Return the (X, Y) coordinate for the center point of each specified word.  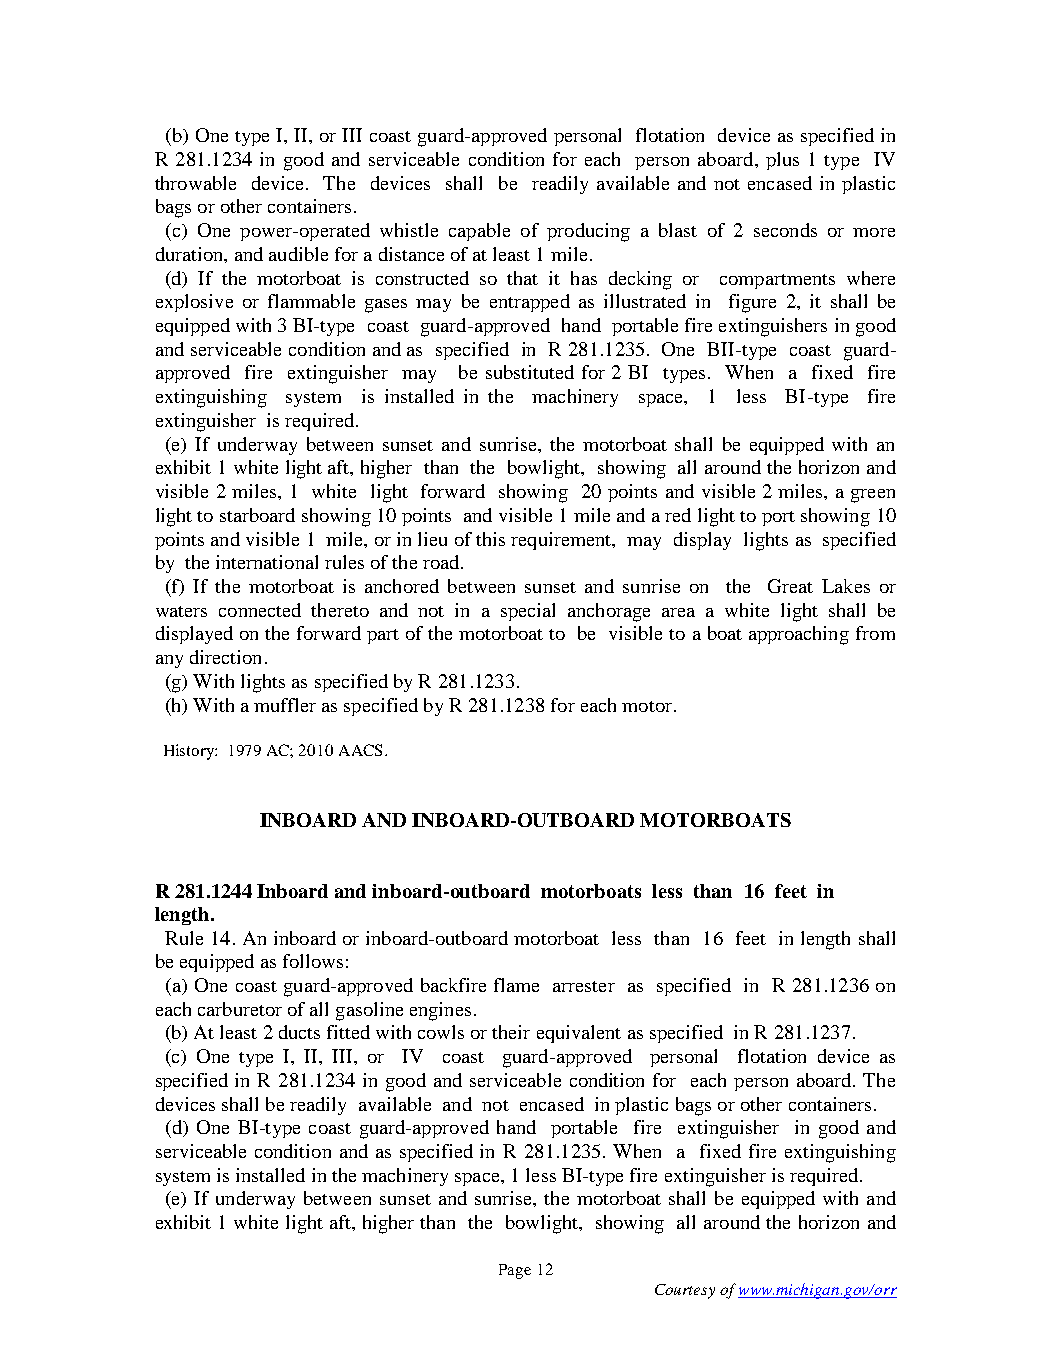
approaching (799, 635)
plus (782, 161)
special (528, 612)
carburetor (240, 1009)
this (490, 539)
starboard (257, 515)
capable (479, 232)
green (873, 496)
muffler (285, 705)
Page (515, 1271)
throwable (195, 183)
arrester (584, 986)
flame (516, 985)
